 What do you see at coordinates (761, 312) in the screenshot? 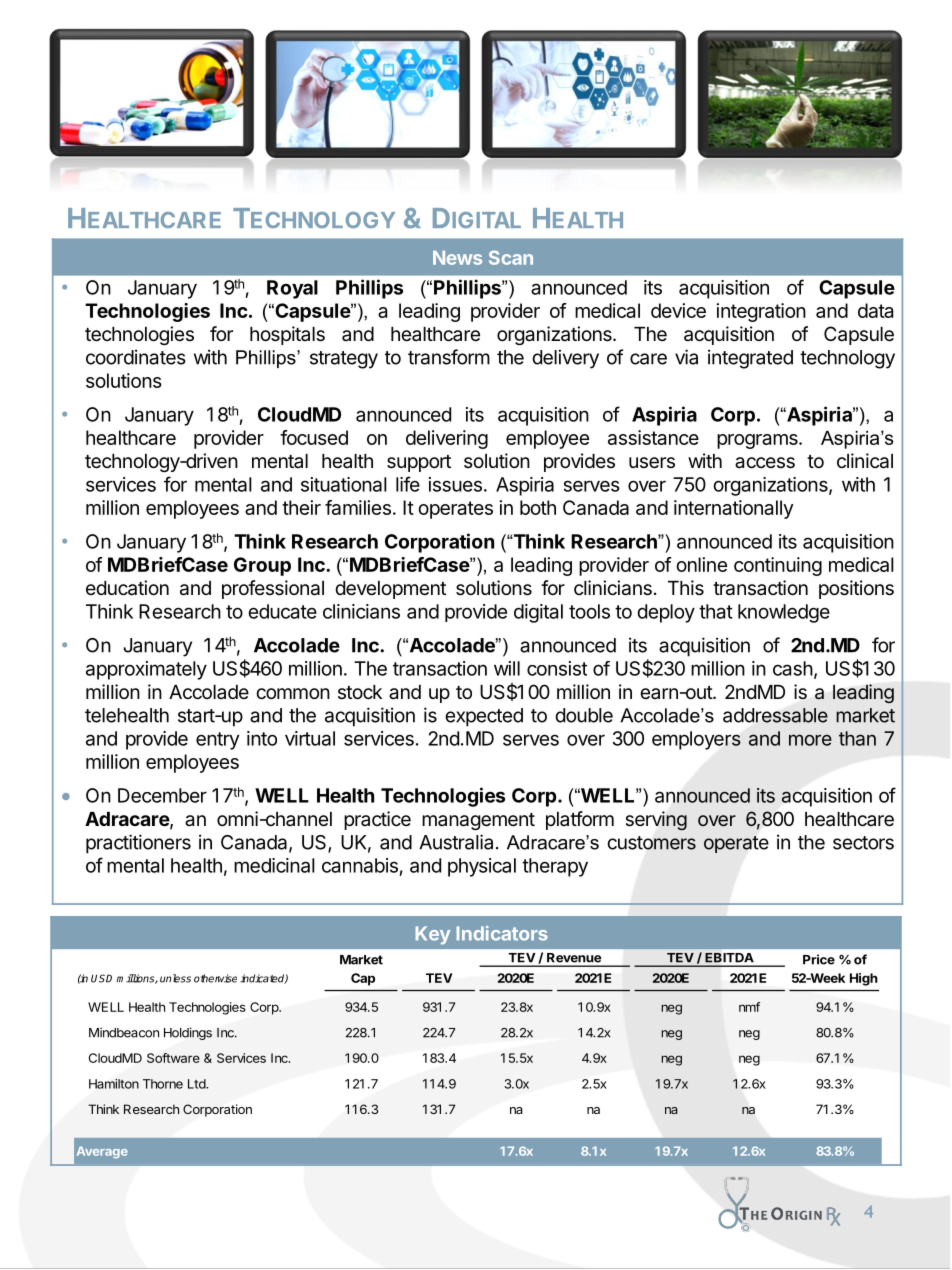
I see `integration` at bounding box center [761, 312].
